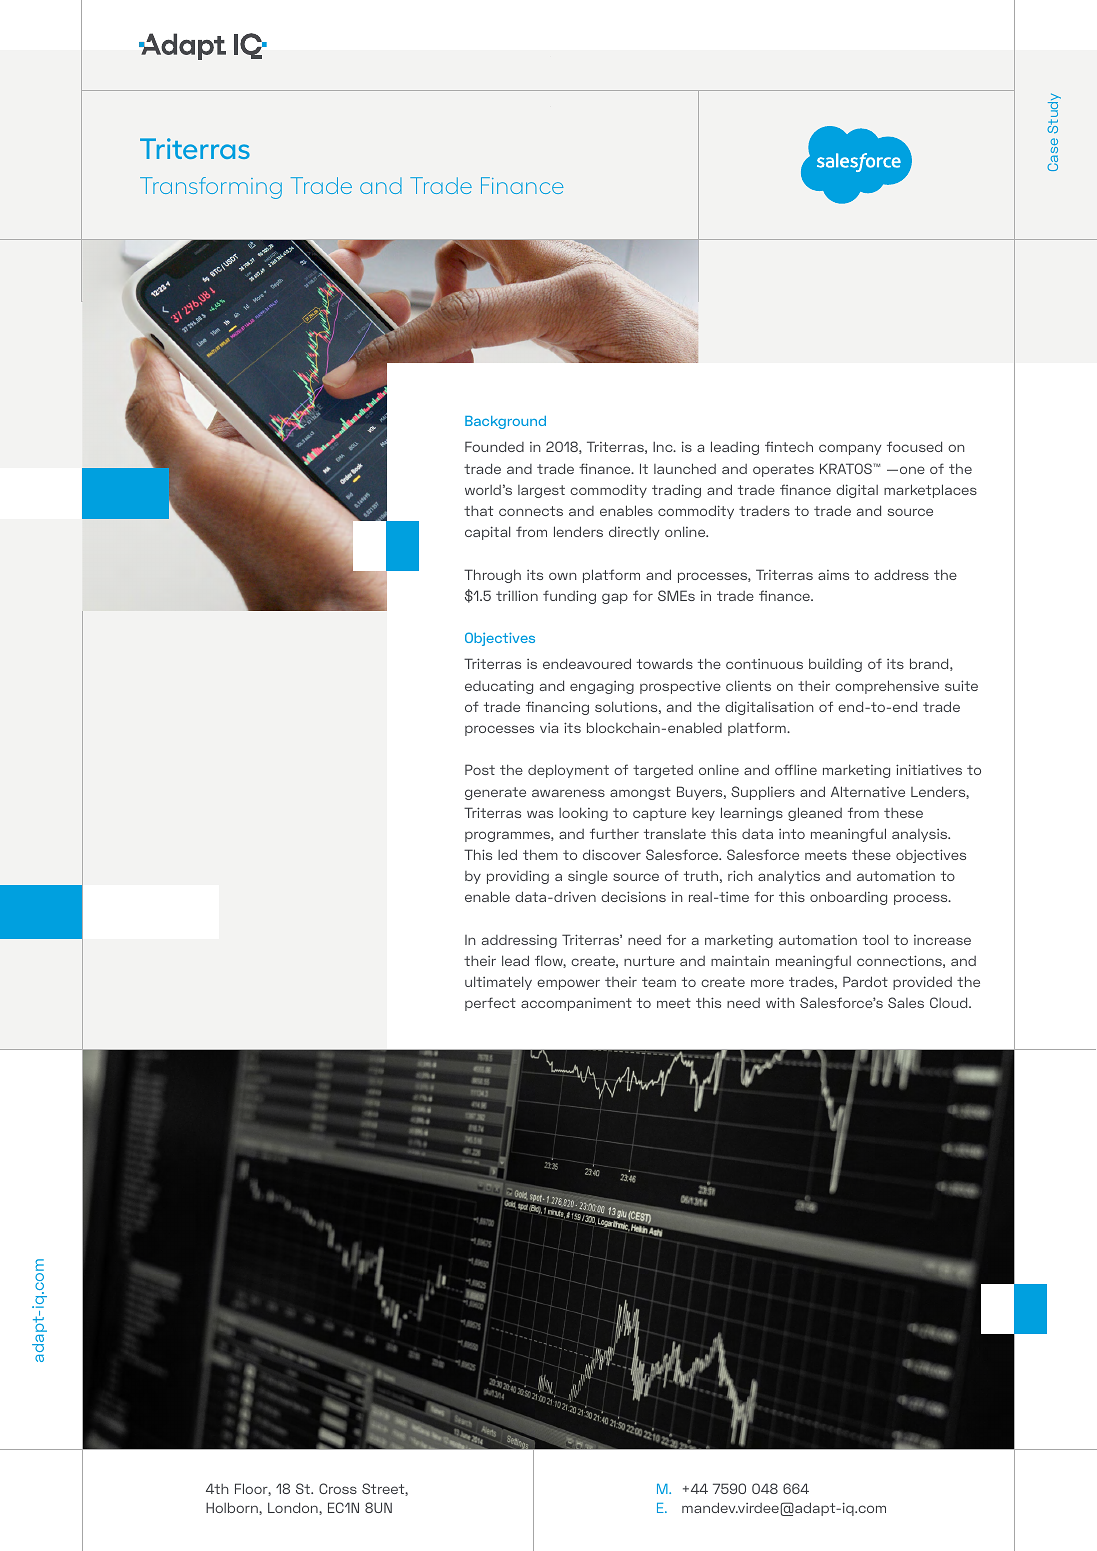  I want to click on educating, so click(499, 687).
